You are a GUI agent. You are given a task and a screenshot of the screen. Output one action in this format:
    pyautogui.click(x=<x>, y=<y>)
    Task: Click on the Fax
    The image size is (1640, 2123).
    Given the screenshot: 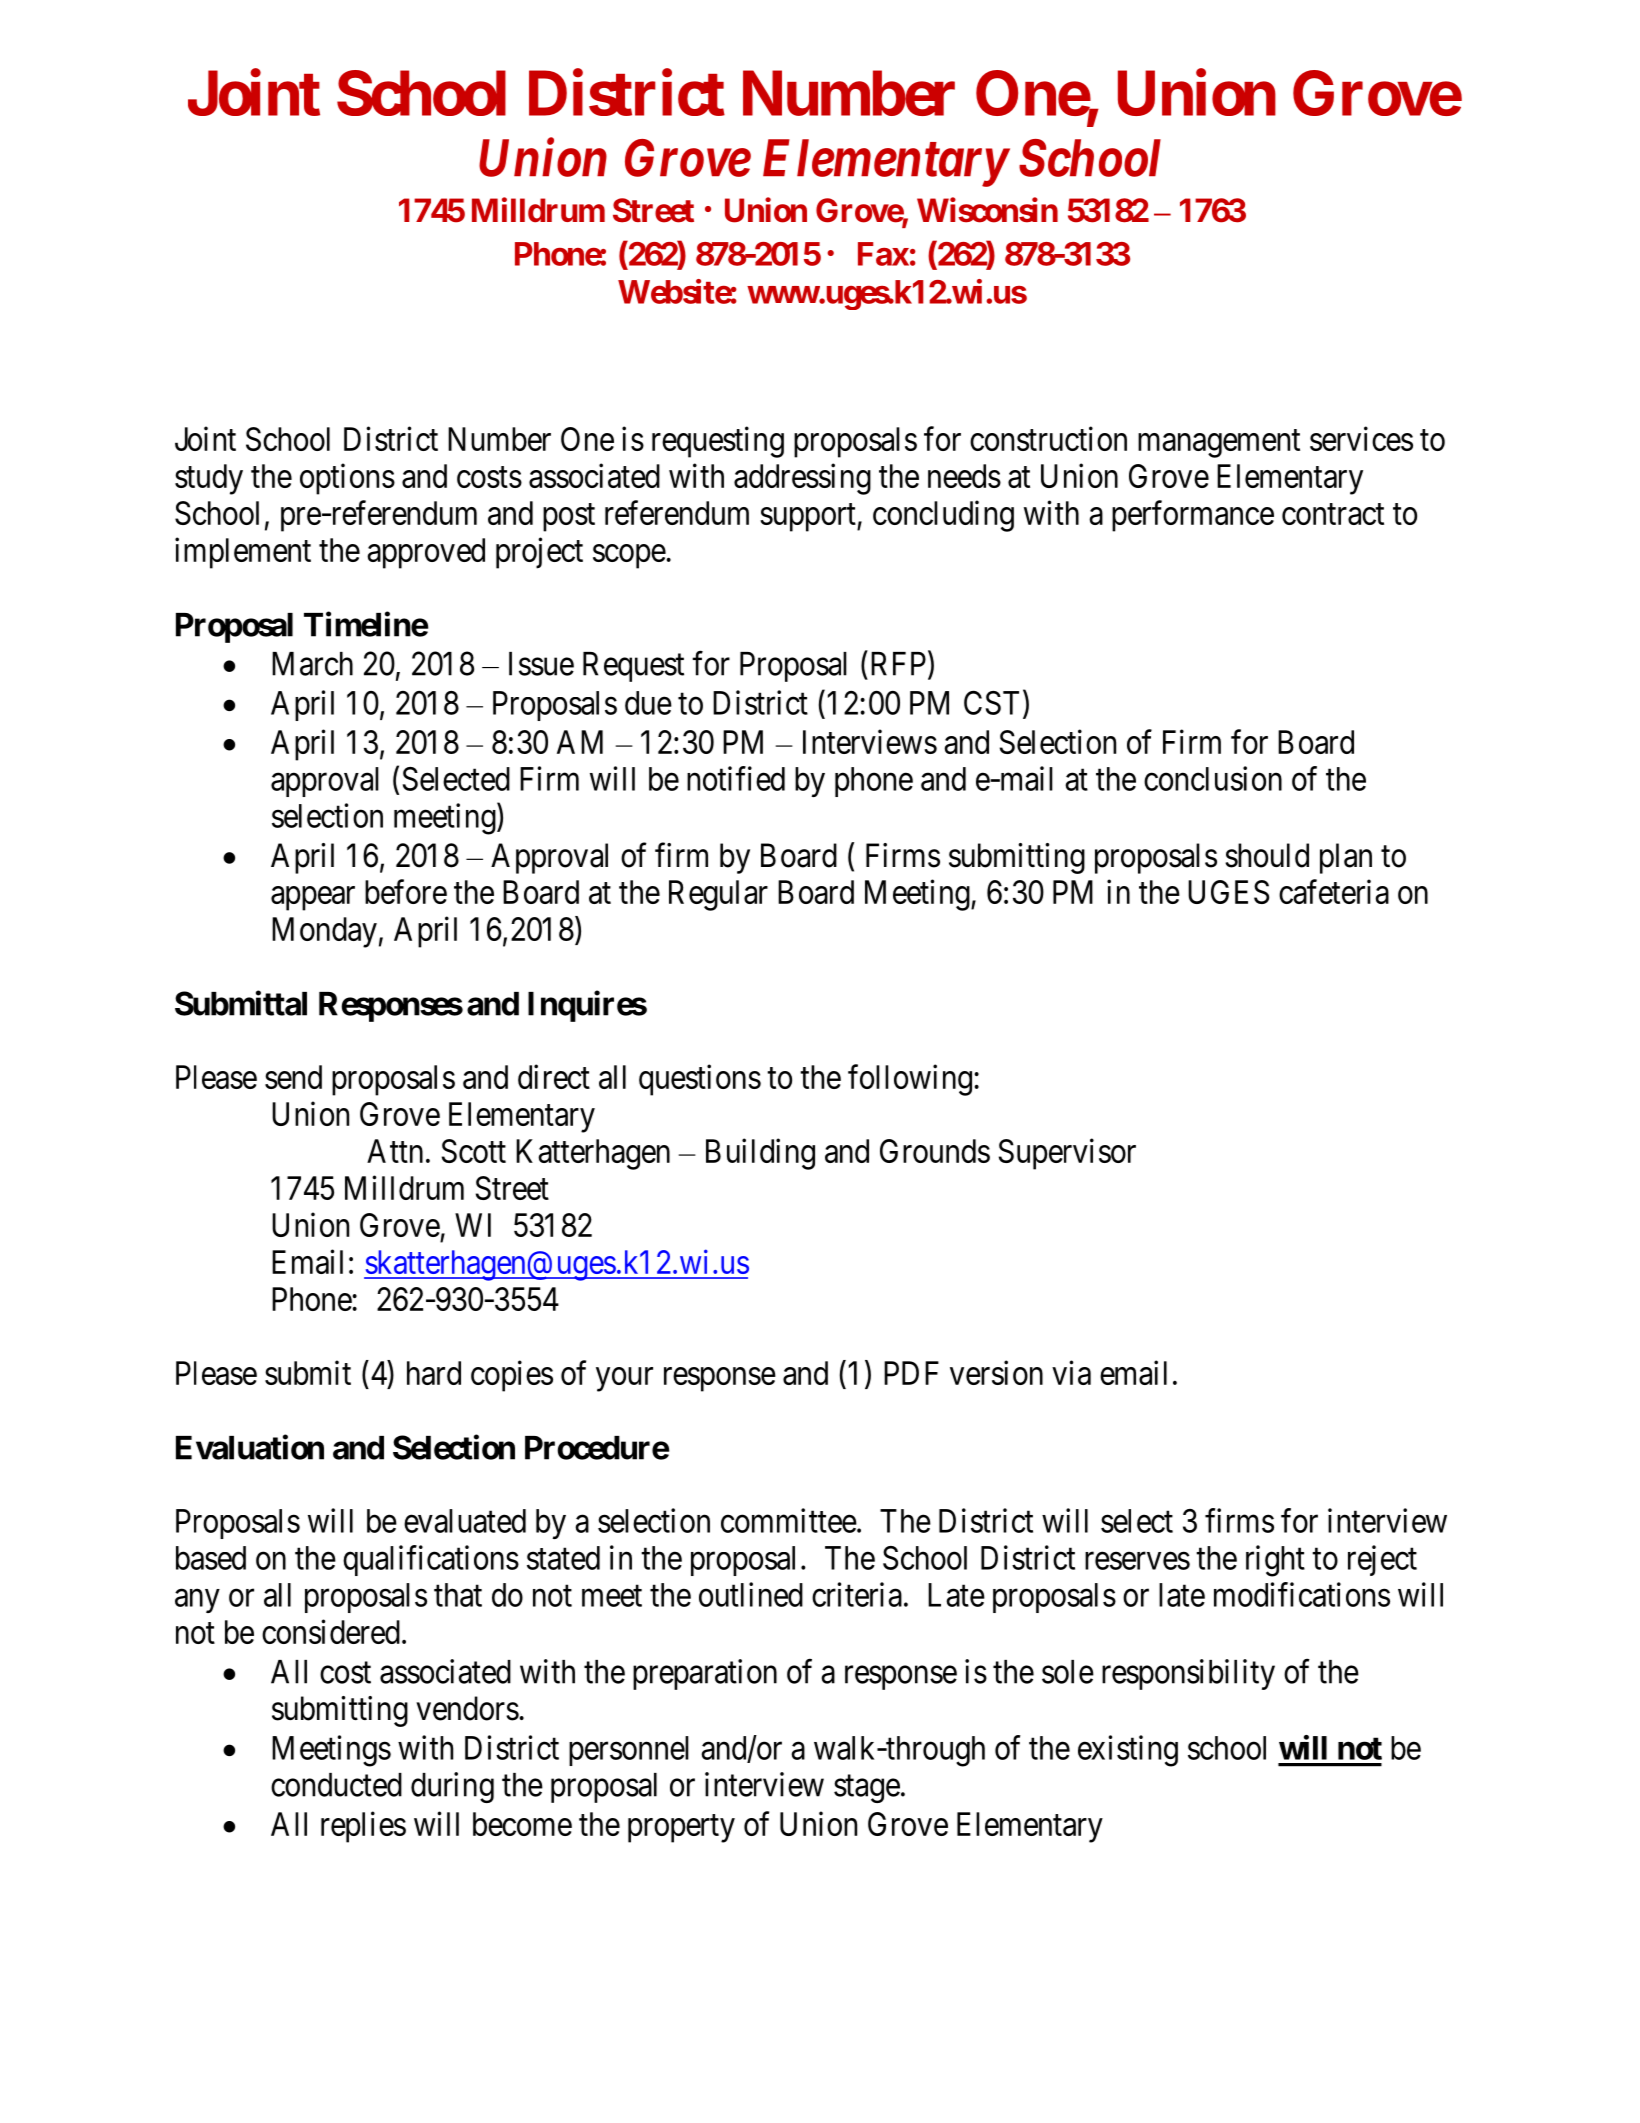 What is the action you would take?
    pyautogui.click(x=883, y=254)
